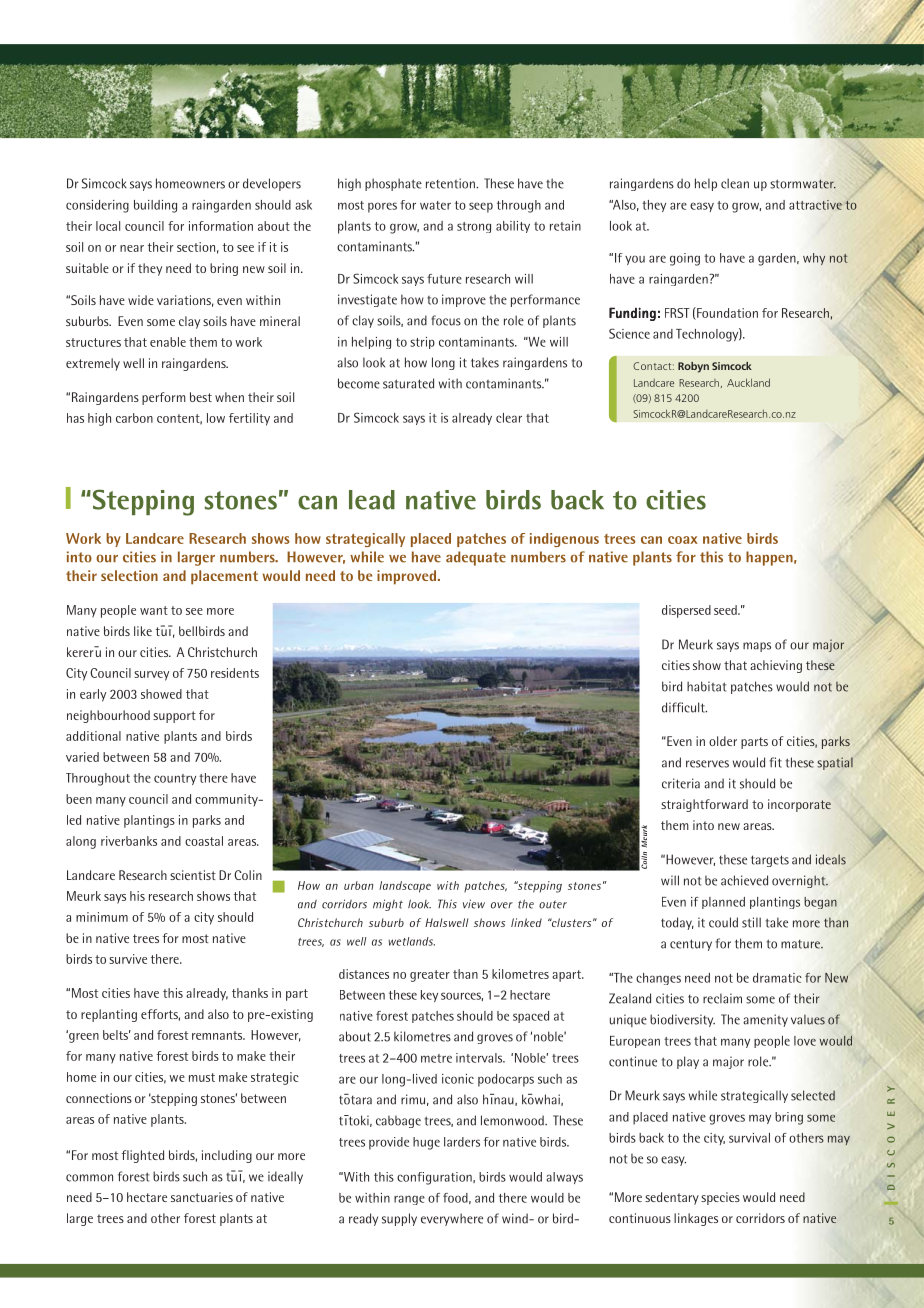  Describe the element at coordinates (474, 227) in the screenshot. I see `strong` at that location.
